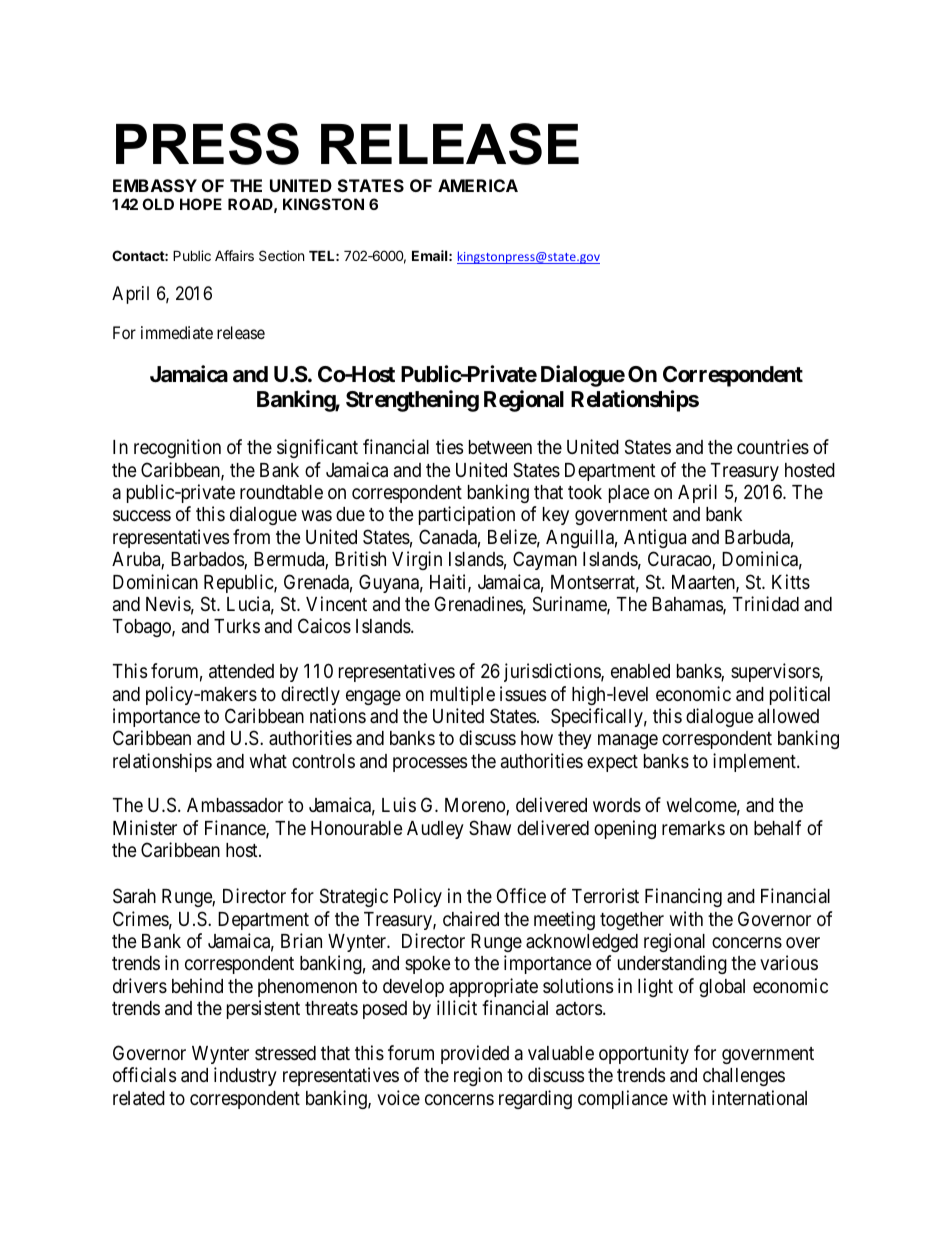 This screenshot has width=952, height=1233. I want to click on AMERICA, so click(478, 185).
